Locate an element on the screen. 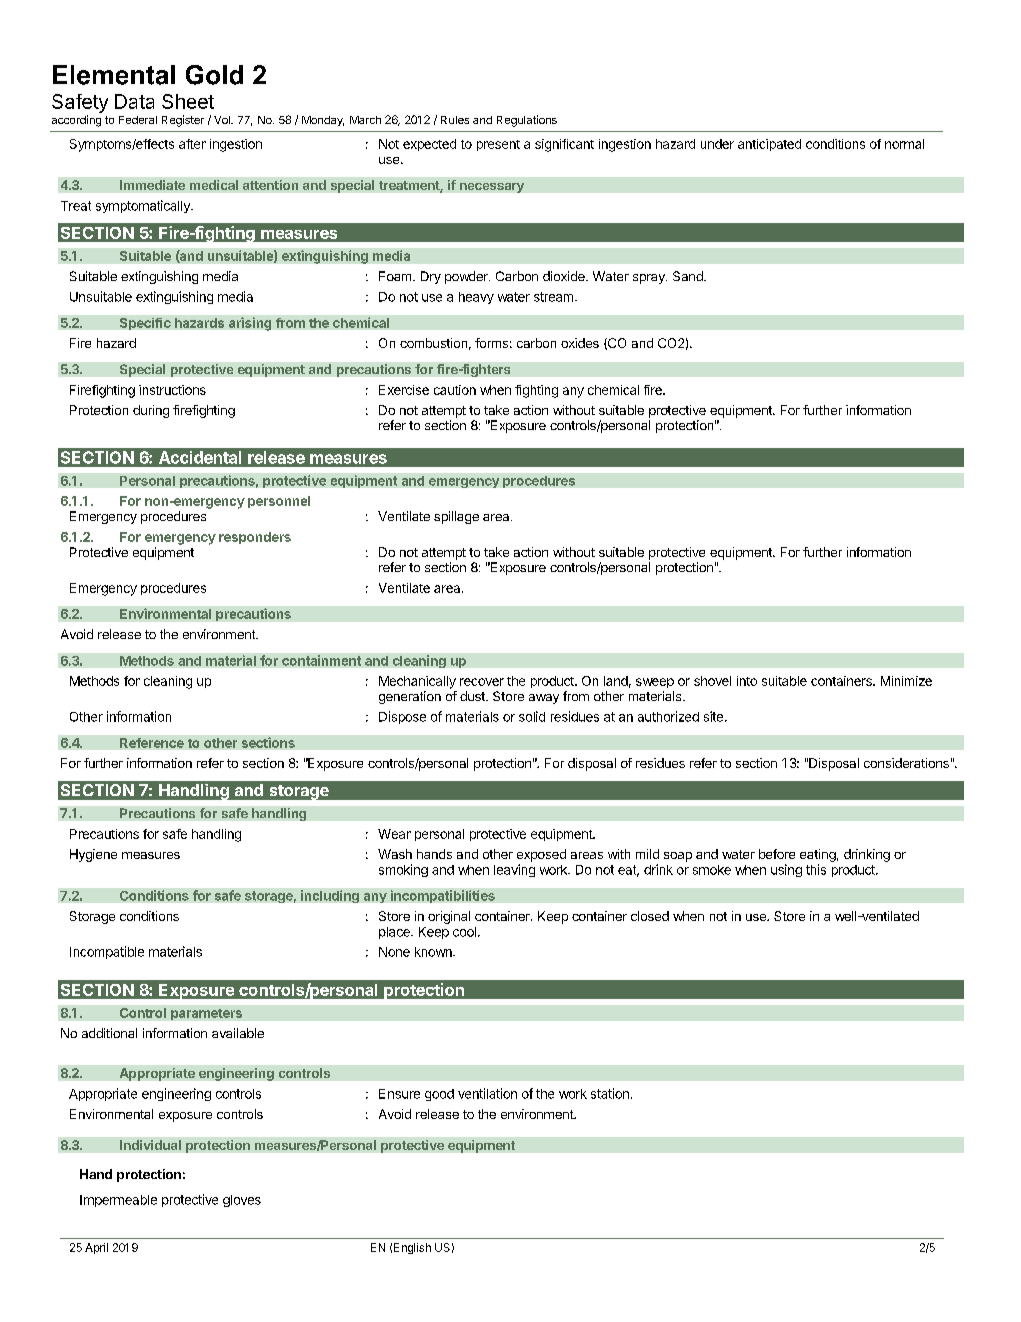  into is located at coordinates (747, 681).
